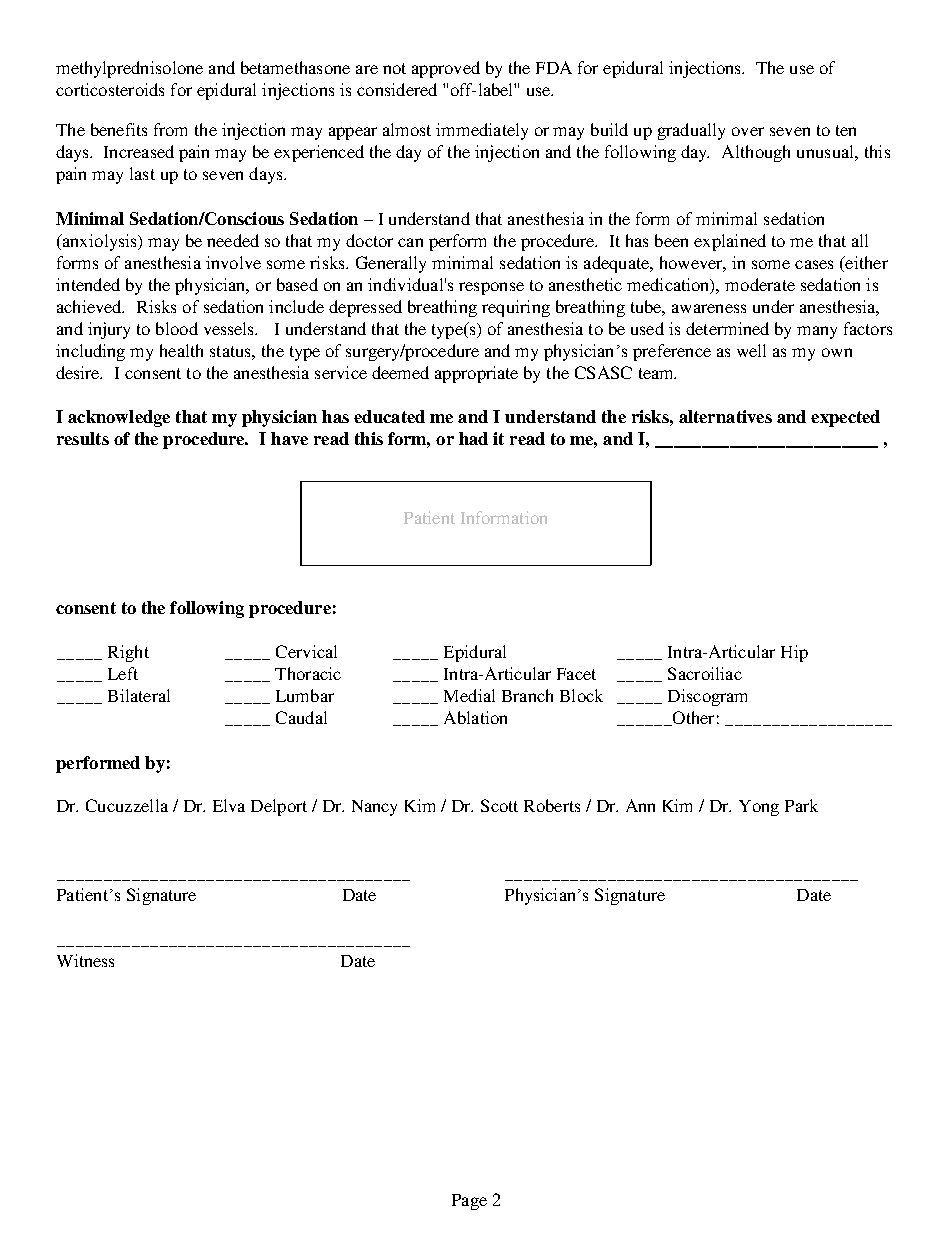  What do you see at coordinates (128, 653) in the page?
I see `Right` at bounding box center [128, 653].
